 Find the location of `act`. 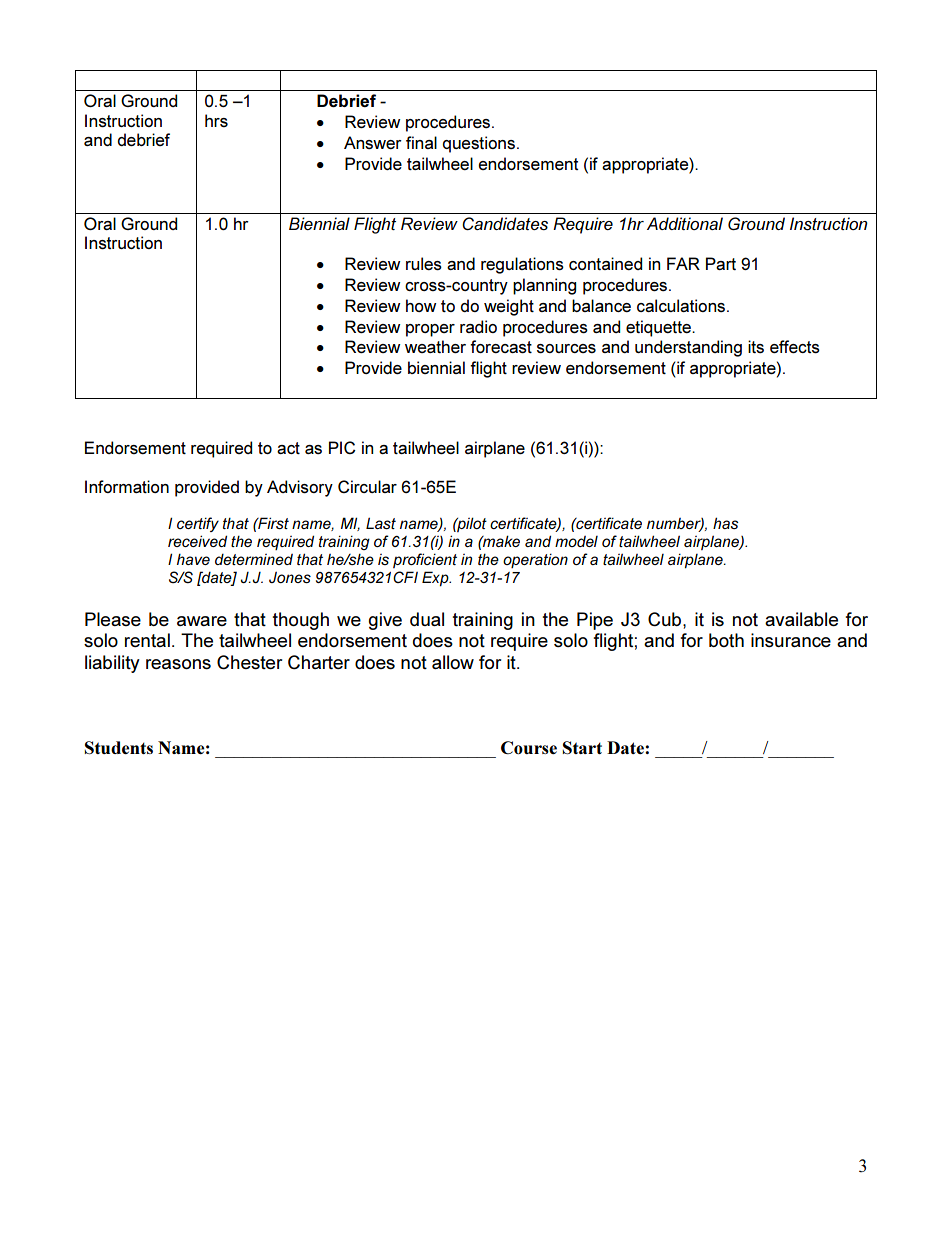

act is located at coordinates (288, 448).
